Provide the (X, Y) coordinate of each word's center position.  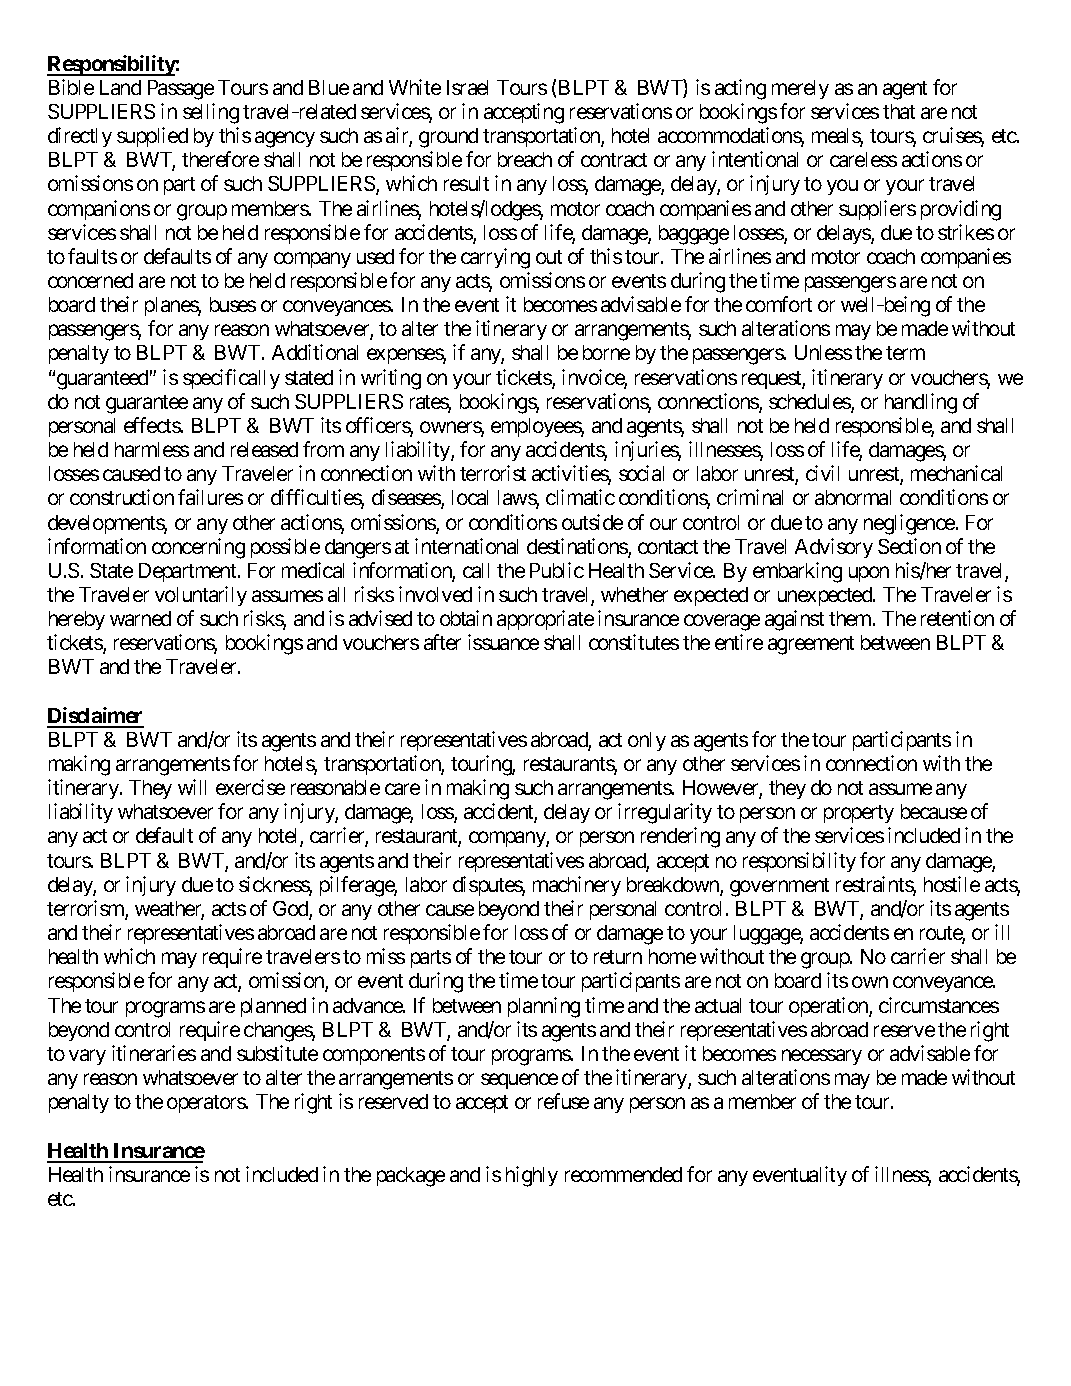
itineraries (154, 1053)
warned (140, 618)
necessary (822, 1057)
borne (606, 352)
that (899, 111)
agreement (811, 645)
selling (211, 113)
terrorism (86, 909)
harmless (152, 449)
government (779, 887)
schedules (810, 403)
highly (532, 1176)
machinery (577, 886)
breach (525, 159)
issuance (503, 642)
